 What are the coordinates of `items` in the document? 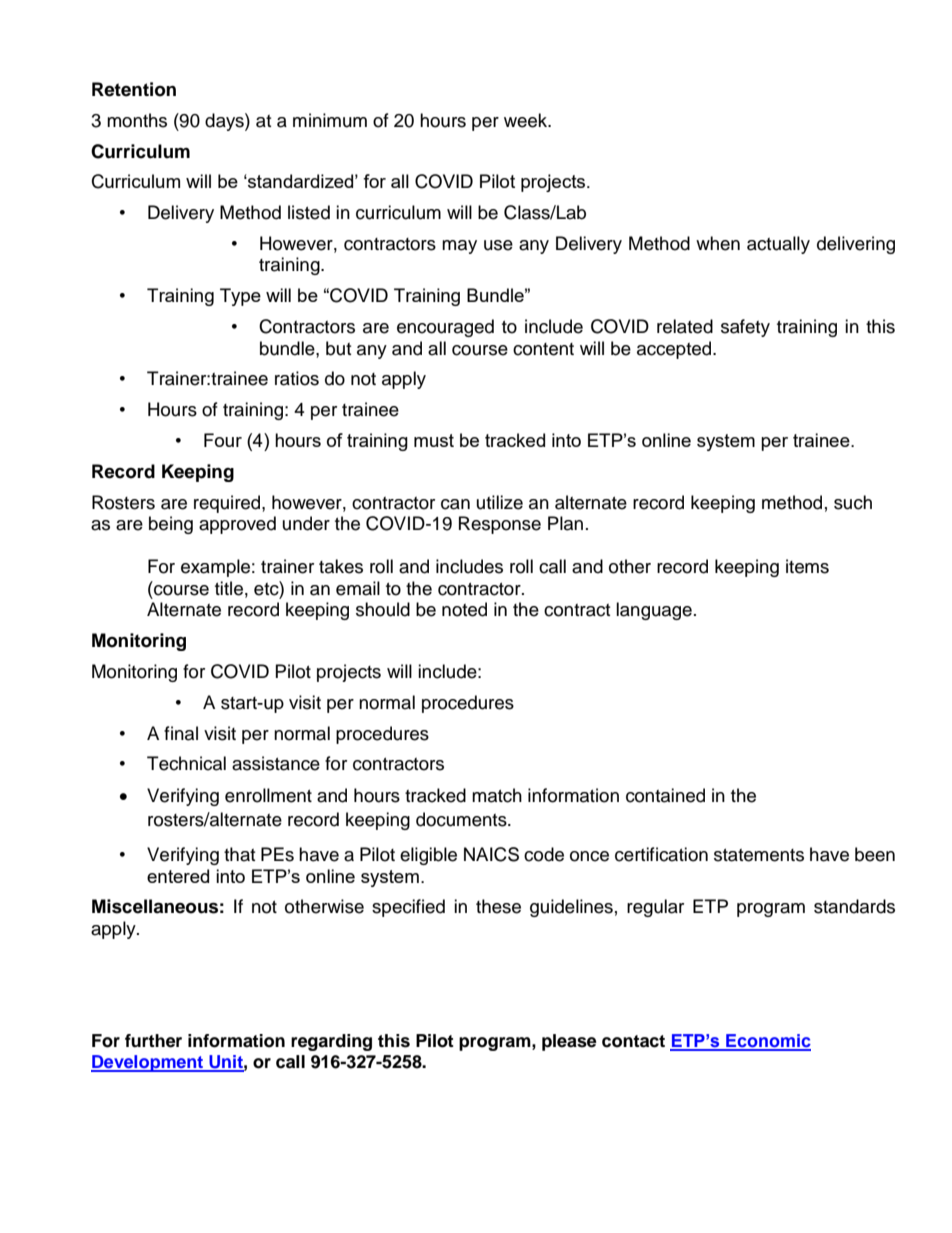 It's located at (807, 566).
